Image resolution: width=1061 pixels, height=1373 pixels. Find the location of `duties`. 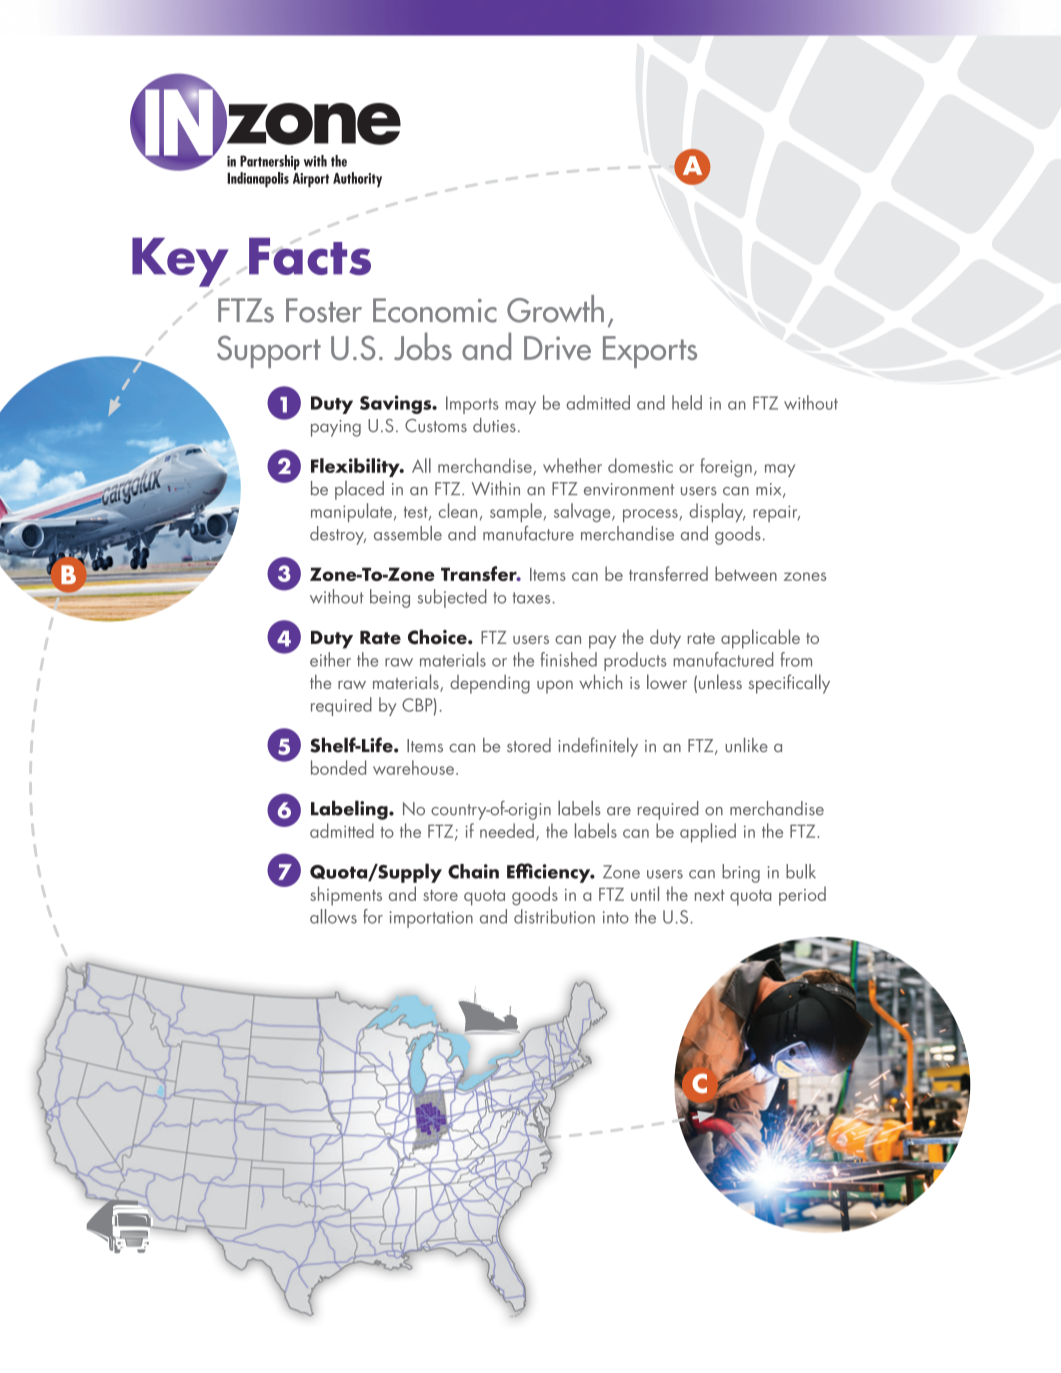

duties is located at coordinates (494, 425).
